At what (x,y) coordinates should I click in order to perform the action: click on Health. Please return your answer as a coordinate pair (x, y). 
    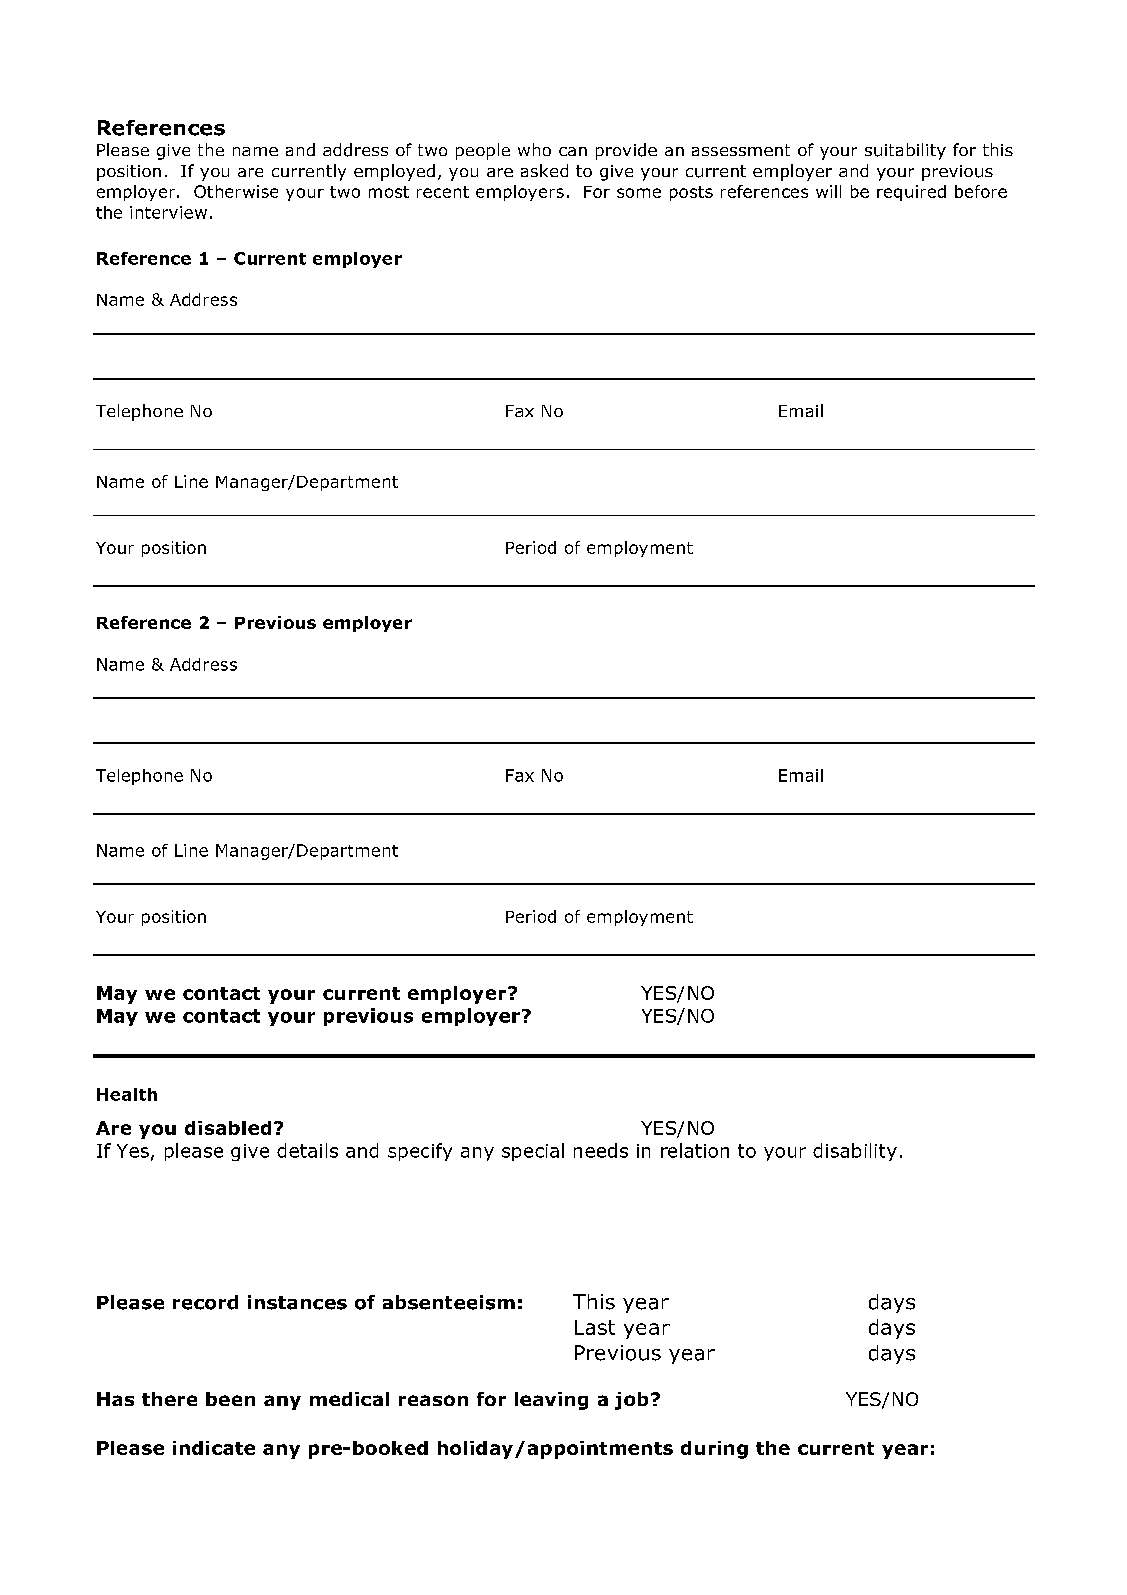
    Looking at the image, I should click on (127, 1094).
